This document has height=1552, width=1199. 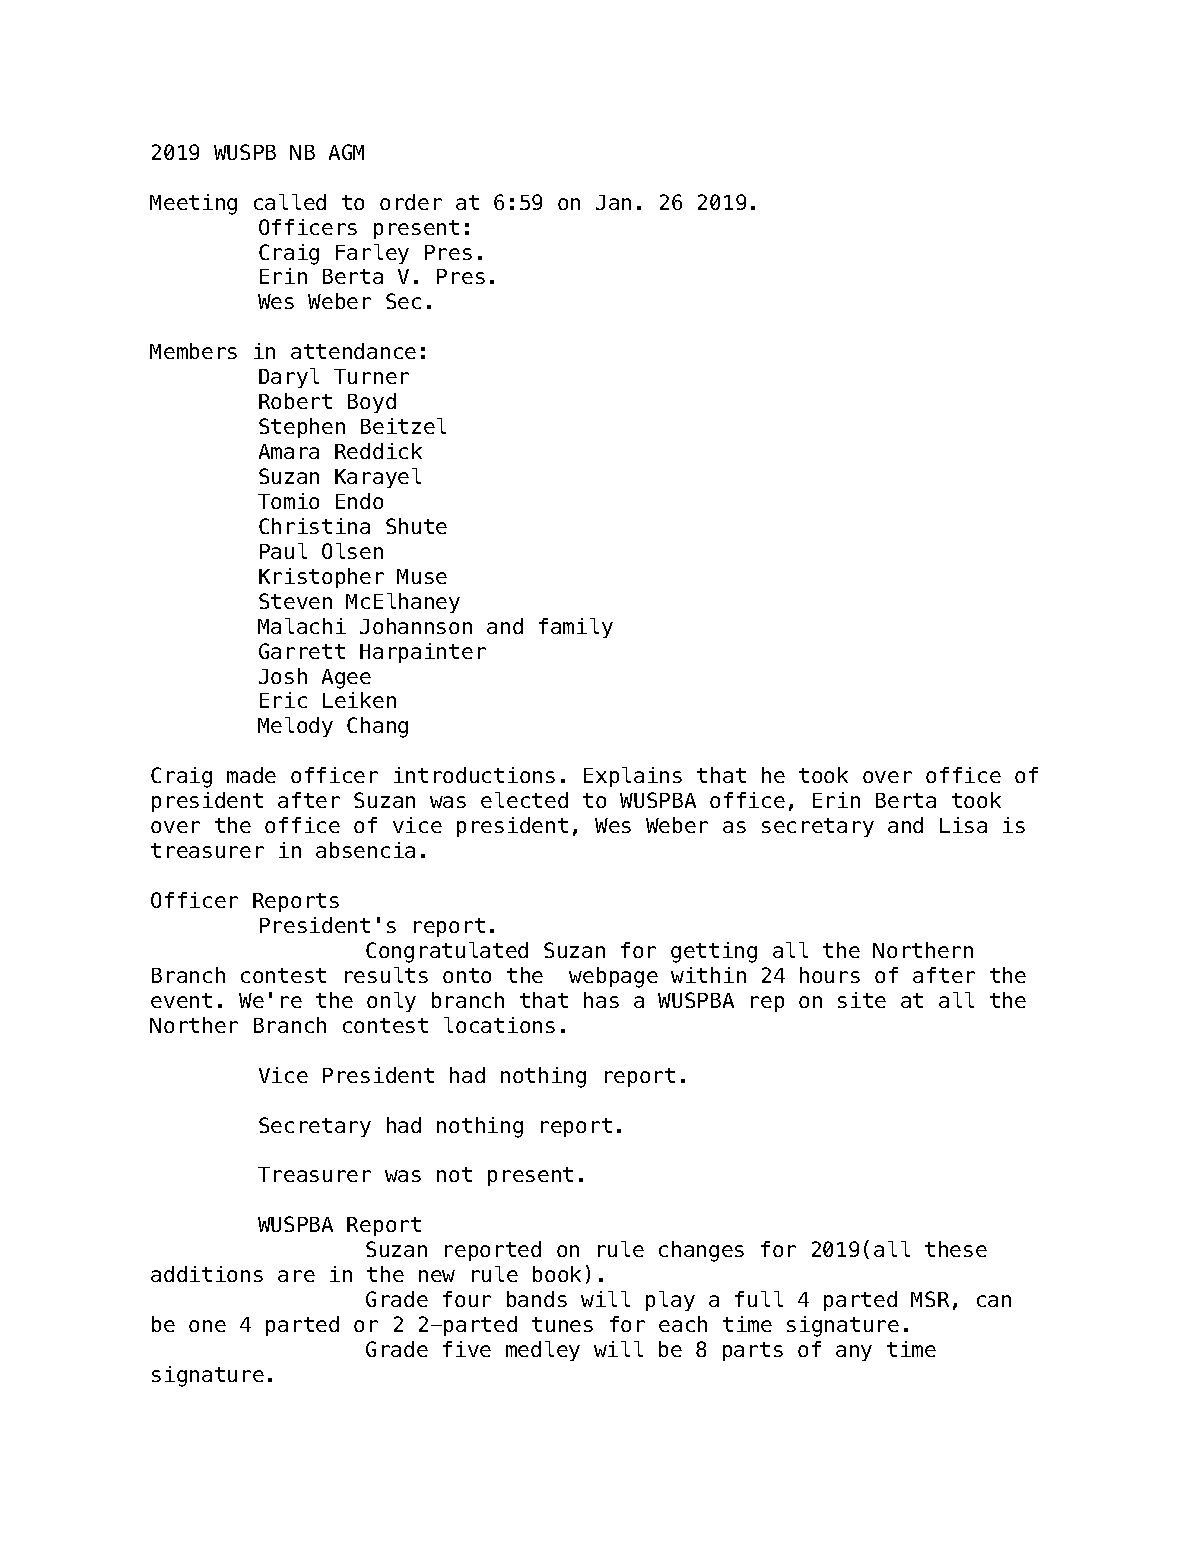 What do you see at coordinates (283, 551) in the document?
I see `Paul` at bounding box center [283, 551].
